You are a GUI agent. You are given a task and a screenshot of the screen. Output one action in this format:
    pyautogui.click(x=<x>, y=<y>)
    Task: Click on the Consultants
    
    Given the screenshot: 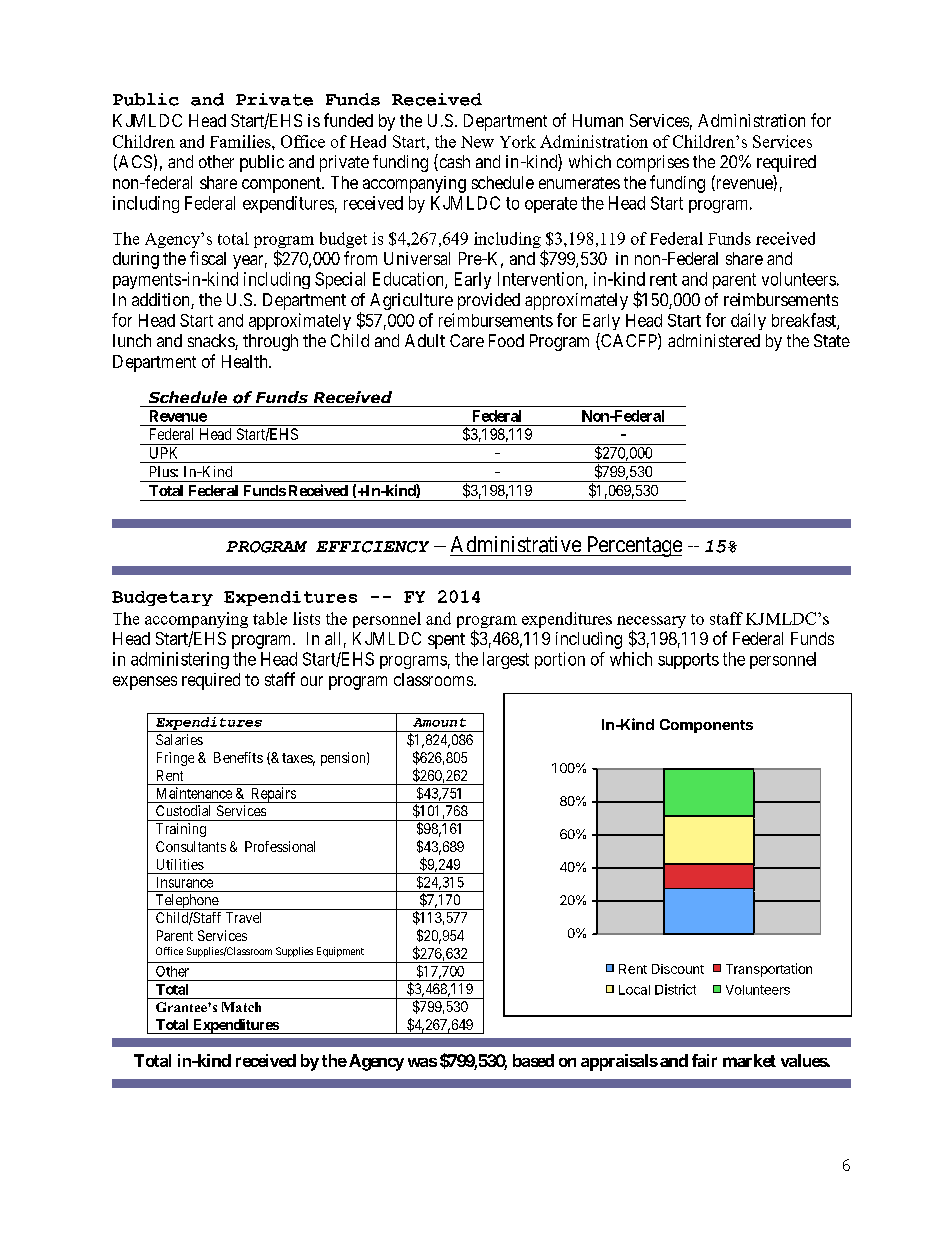 What is the action you would take?
    pyautogui.click(x=191, y=846)
